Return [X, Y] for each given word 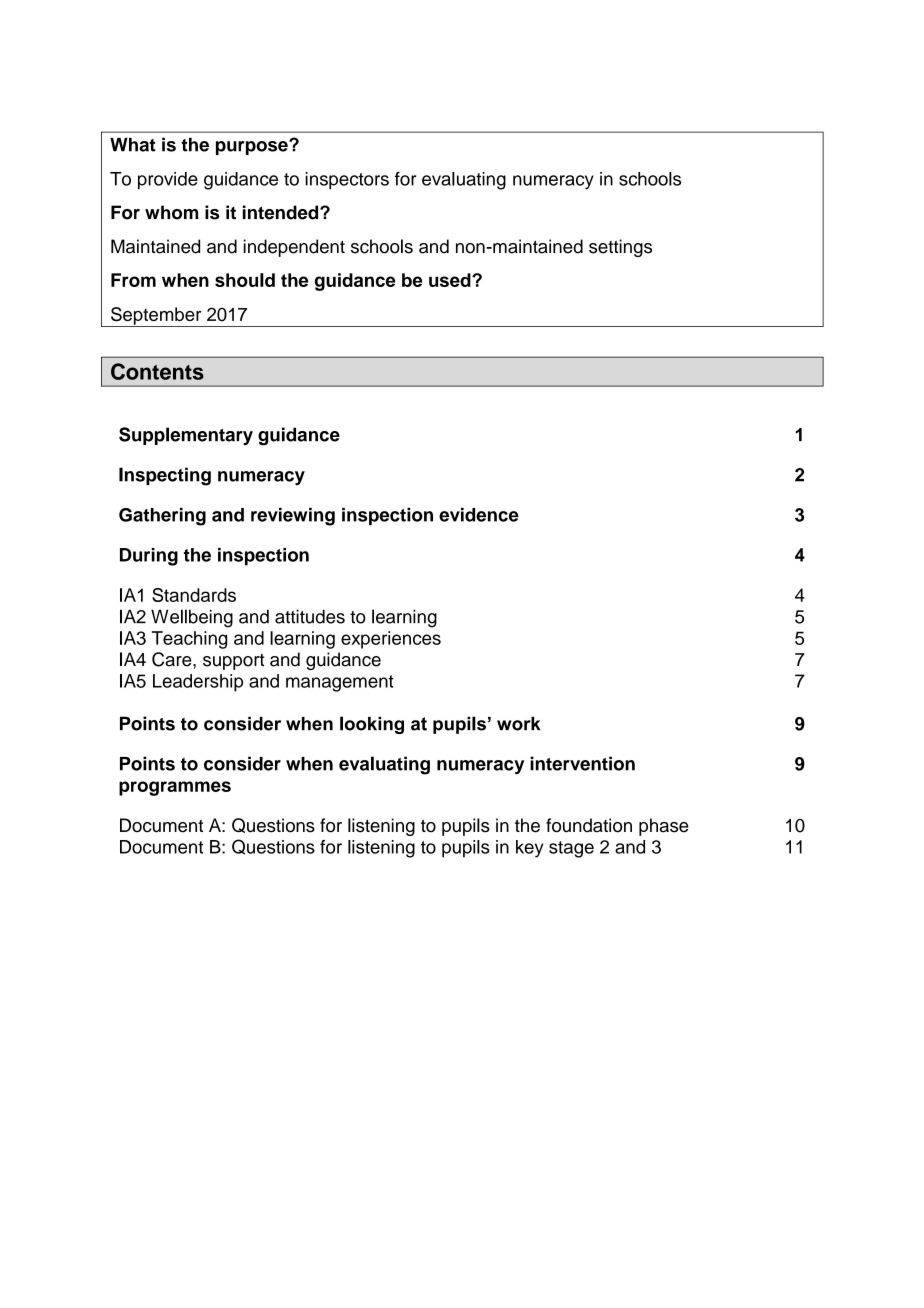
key [529, 849]
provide [168, 181]
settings [620, 248]
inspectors [347, 181]
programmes [175, 788]
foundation [589, 825]
